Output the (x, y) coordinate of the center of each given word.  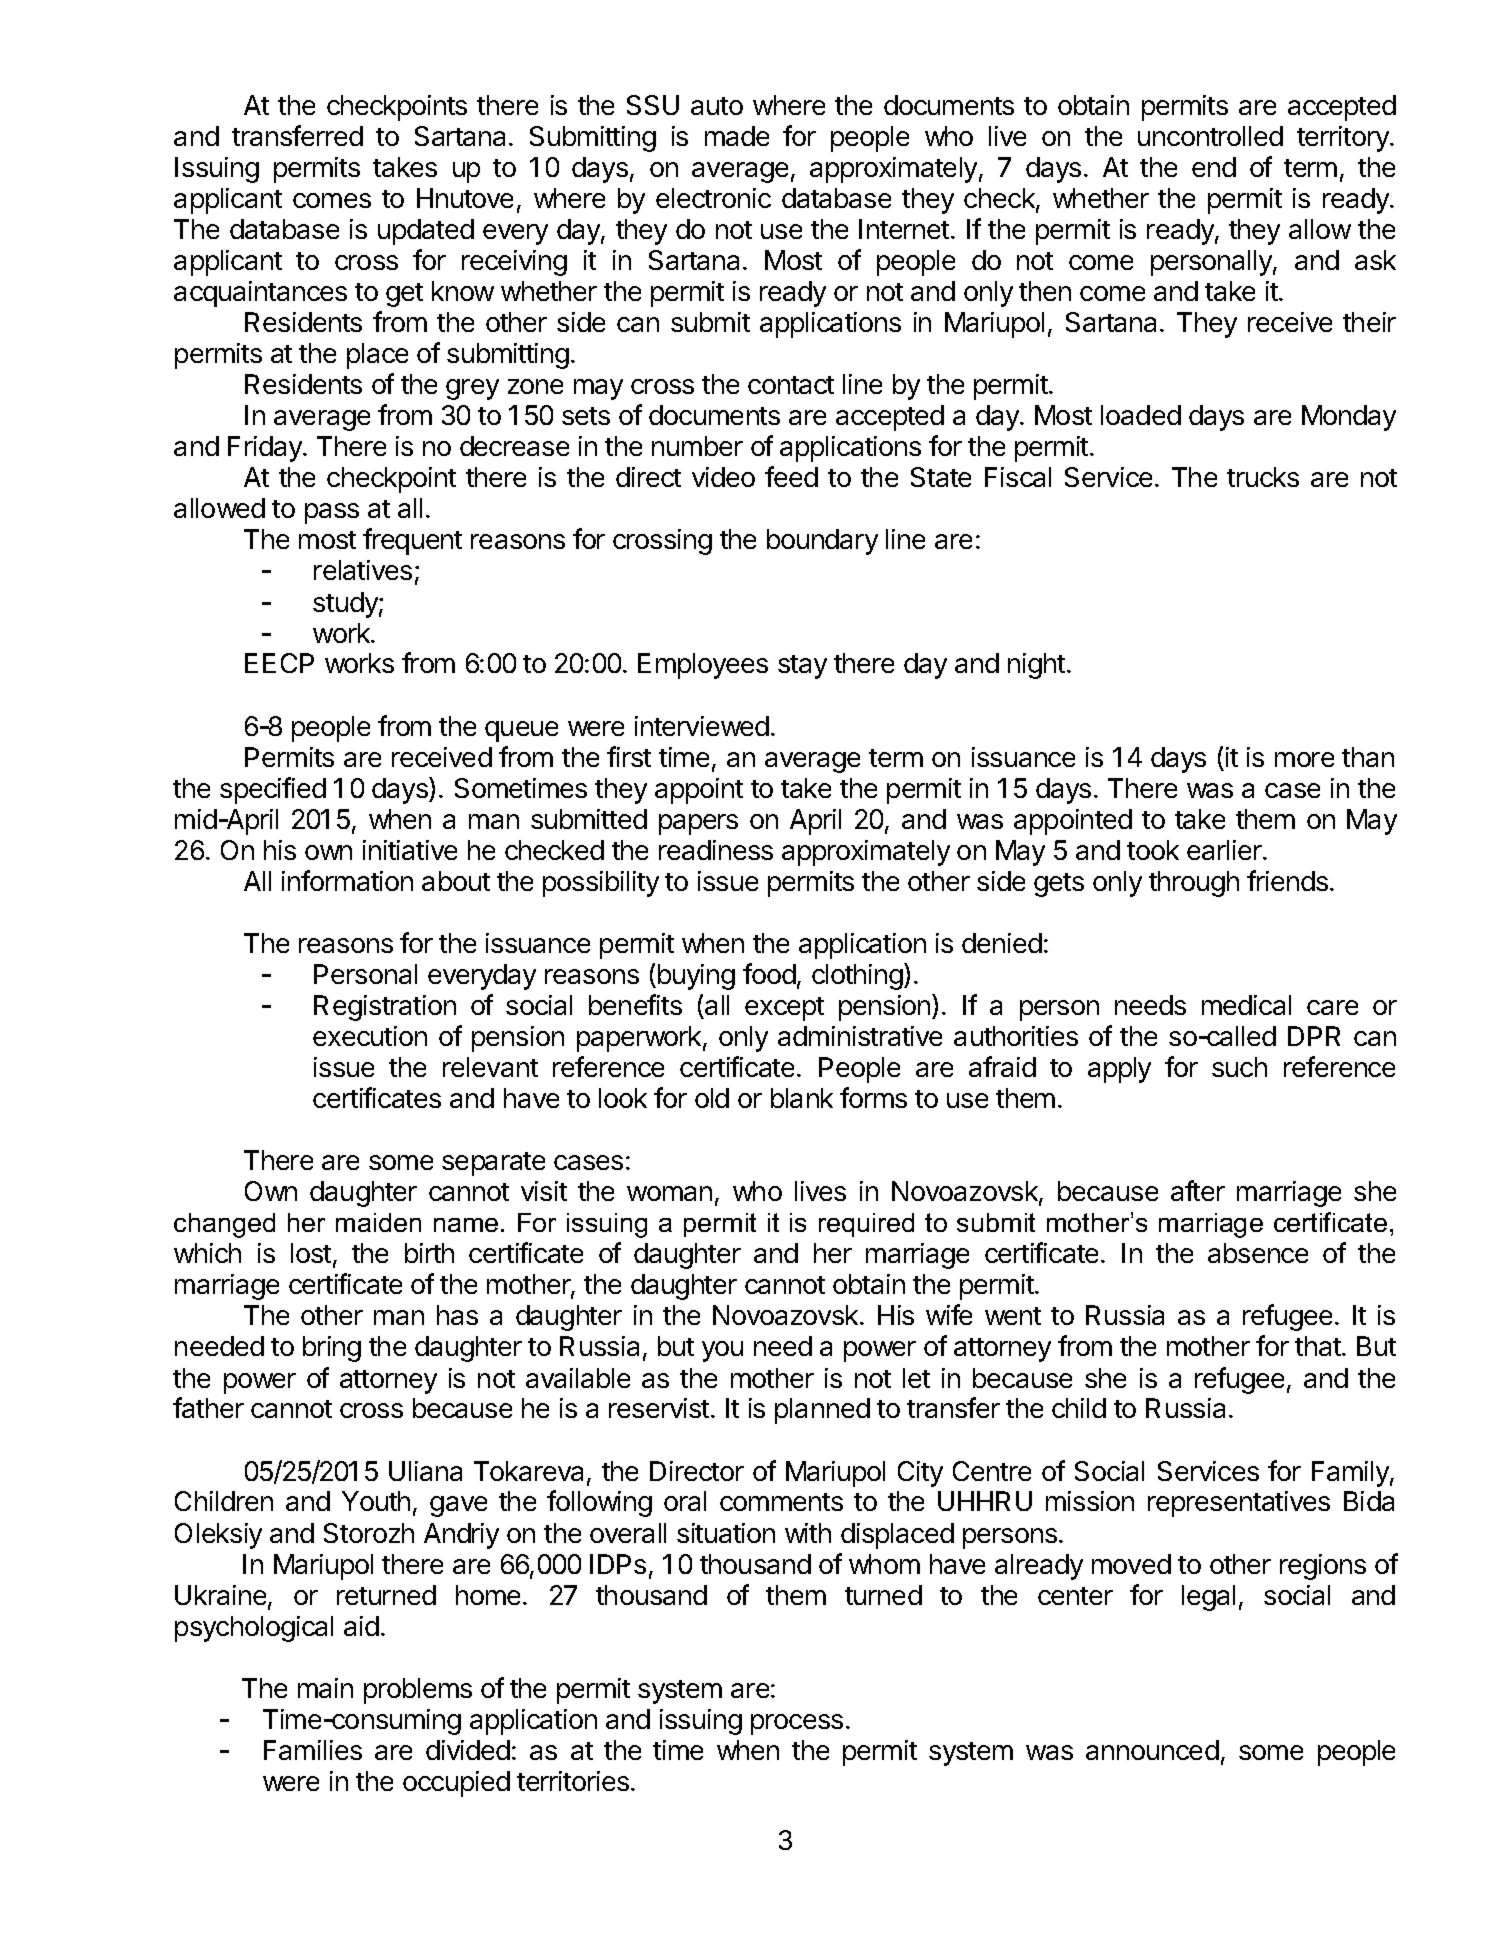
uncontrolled (1210, 136)
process (797, 1724)
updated (426, 232)
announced (1152, 1750)
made (737, 136)
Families (313, 1750)
